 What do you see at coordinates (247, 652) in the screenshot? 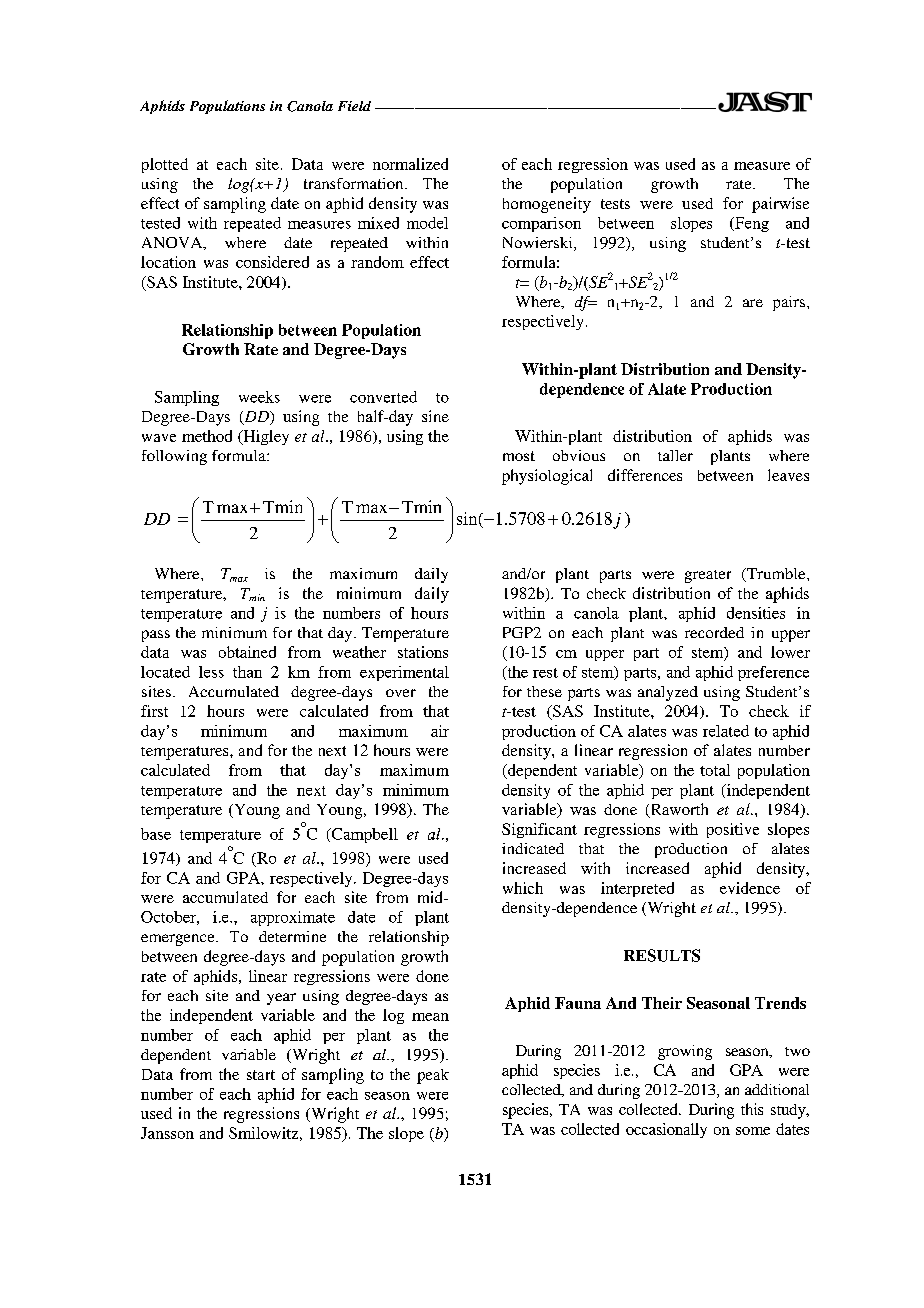
I see `obtained` at bounding box center [247, 652].
